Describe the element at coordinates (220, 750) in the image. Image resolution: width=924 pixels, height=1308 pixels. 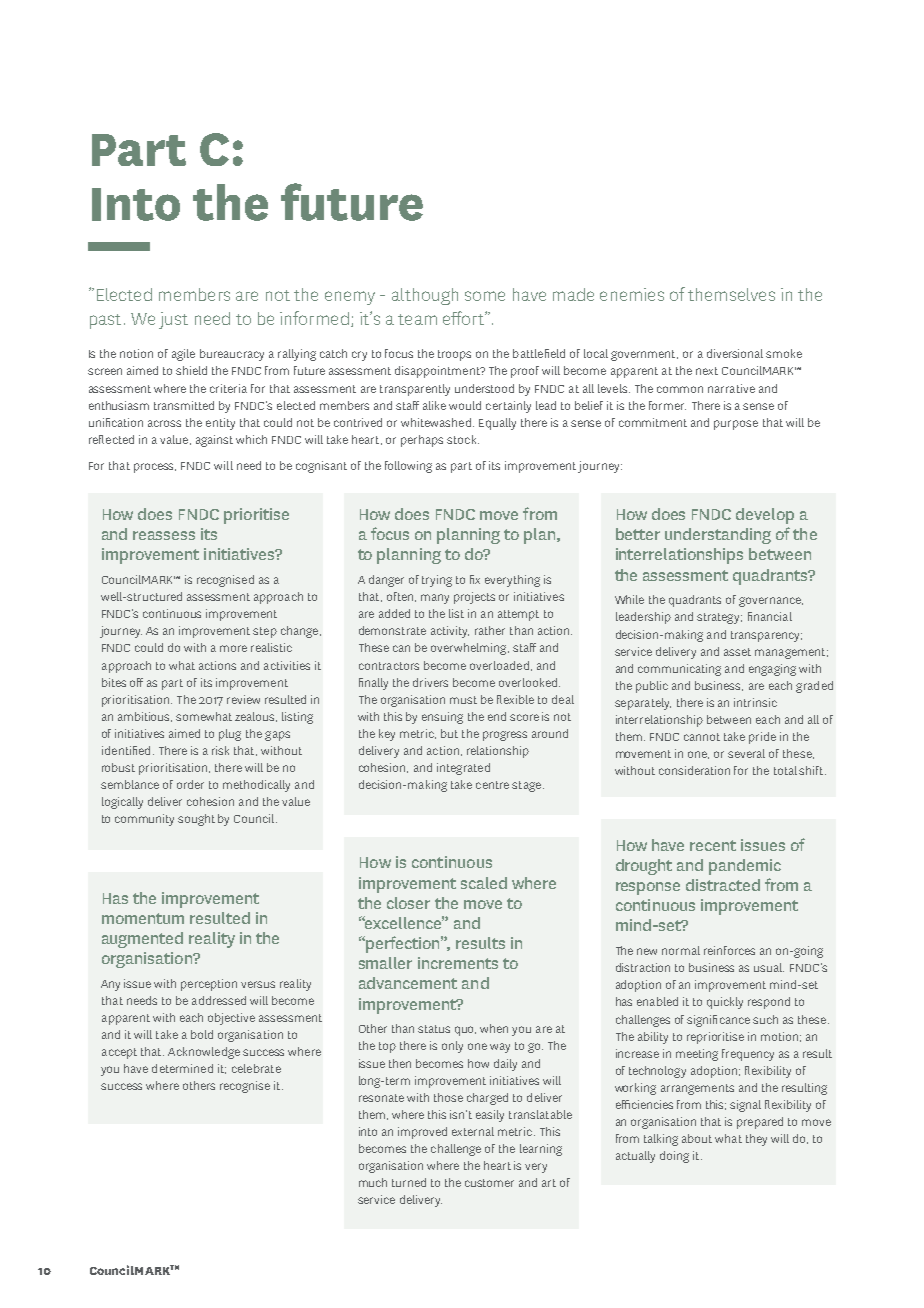
I see `risk` at that location.
